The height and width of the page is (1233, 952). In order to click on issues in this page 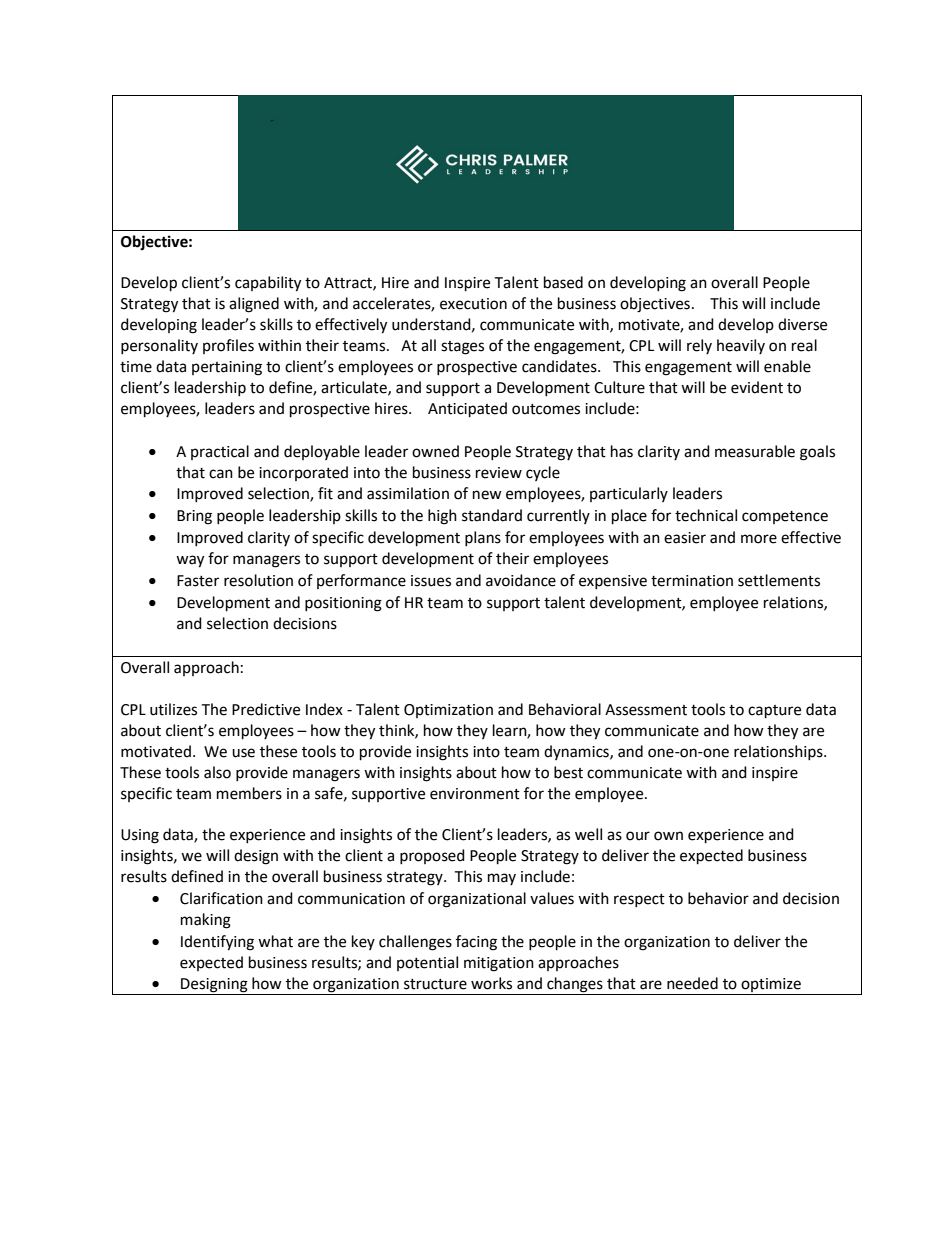, I will do `click(431, 581)`.
